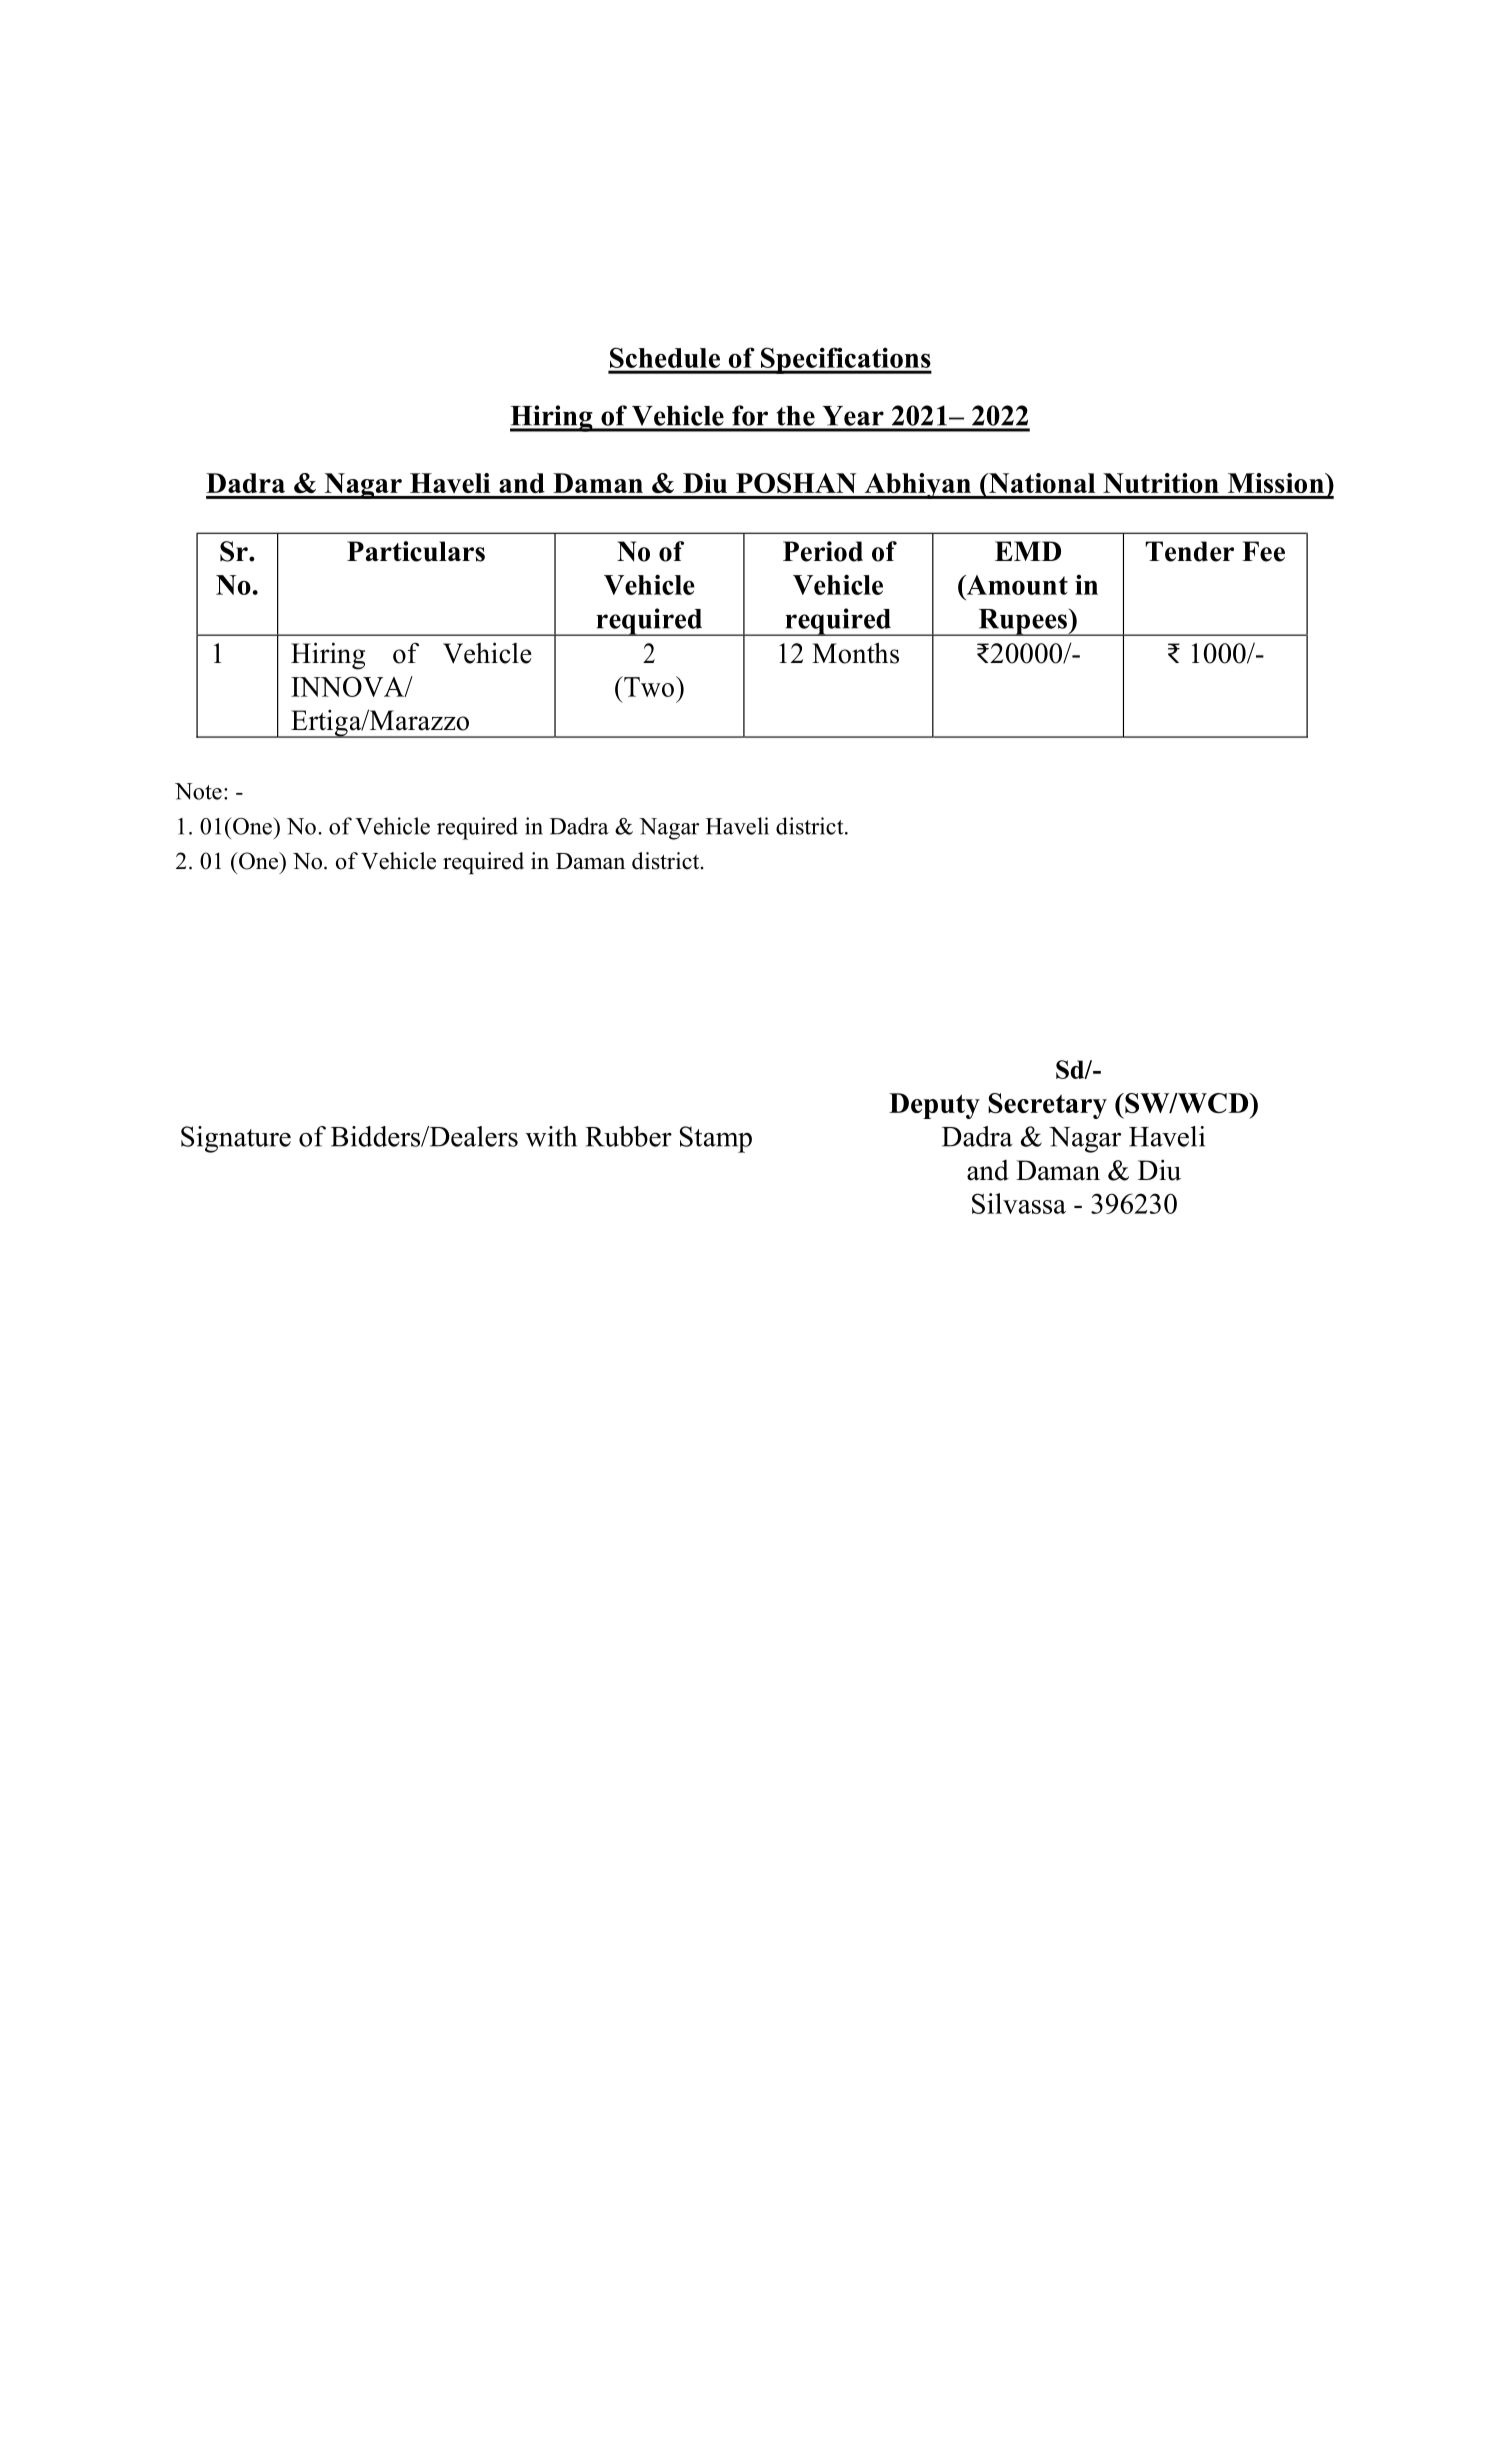  Describe the element at coordinates (551, 1136) in the screenshot. I see `with` at that location.
